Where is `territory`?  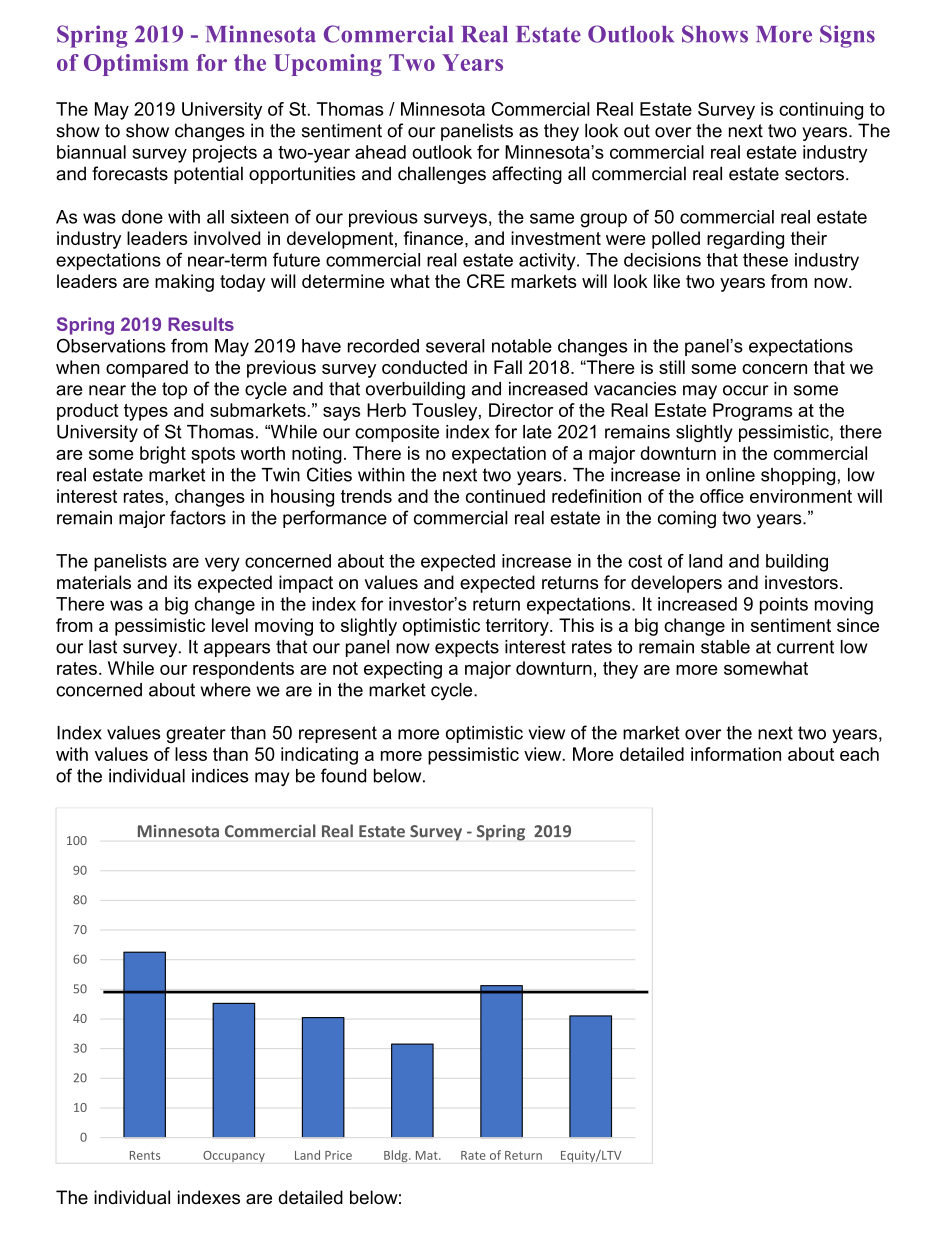 territory is located at coordinates (518, 627).
